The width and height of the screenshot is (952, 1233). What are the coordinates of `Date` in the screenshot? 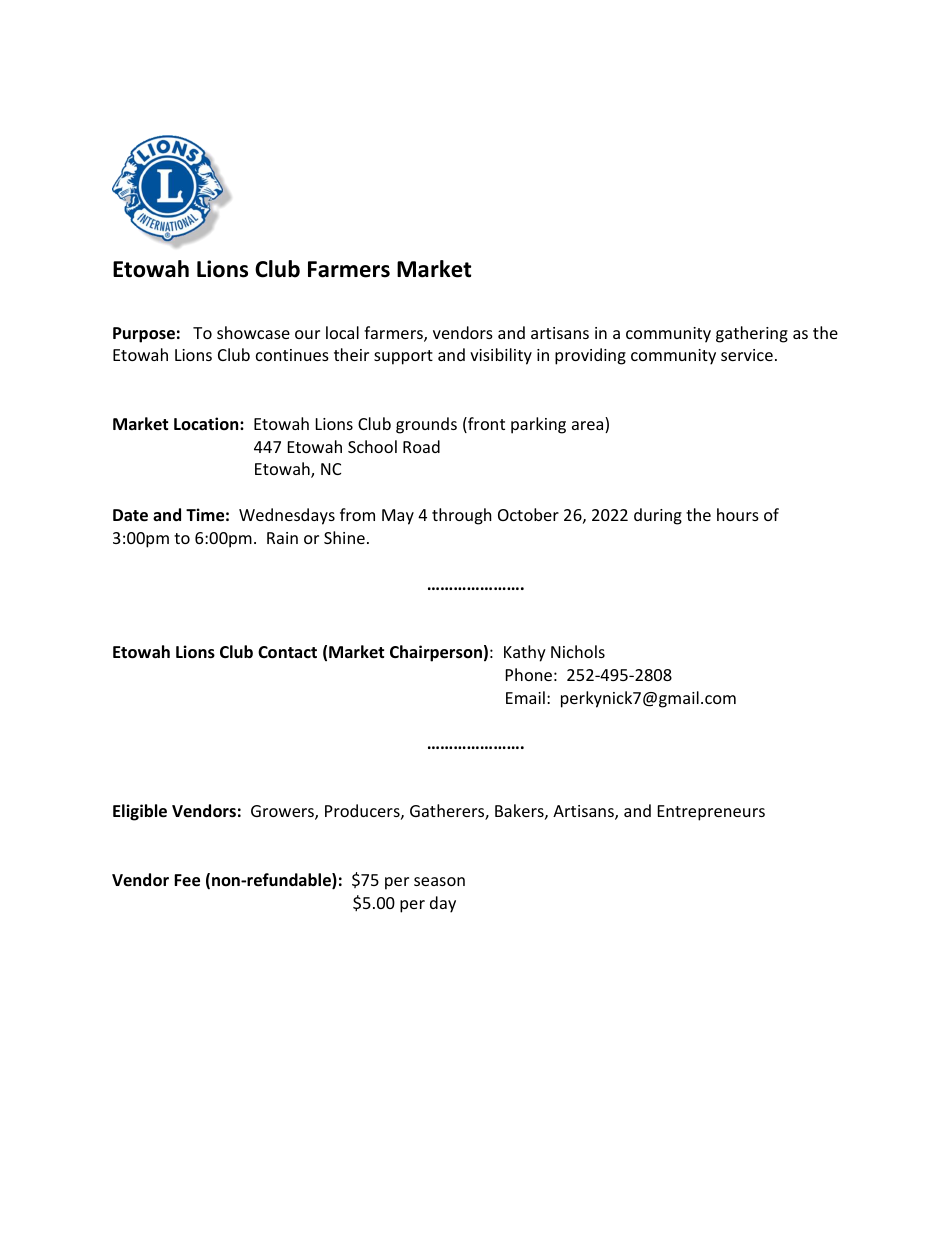 It's located at (130, 515).
